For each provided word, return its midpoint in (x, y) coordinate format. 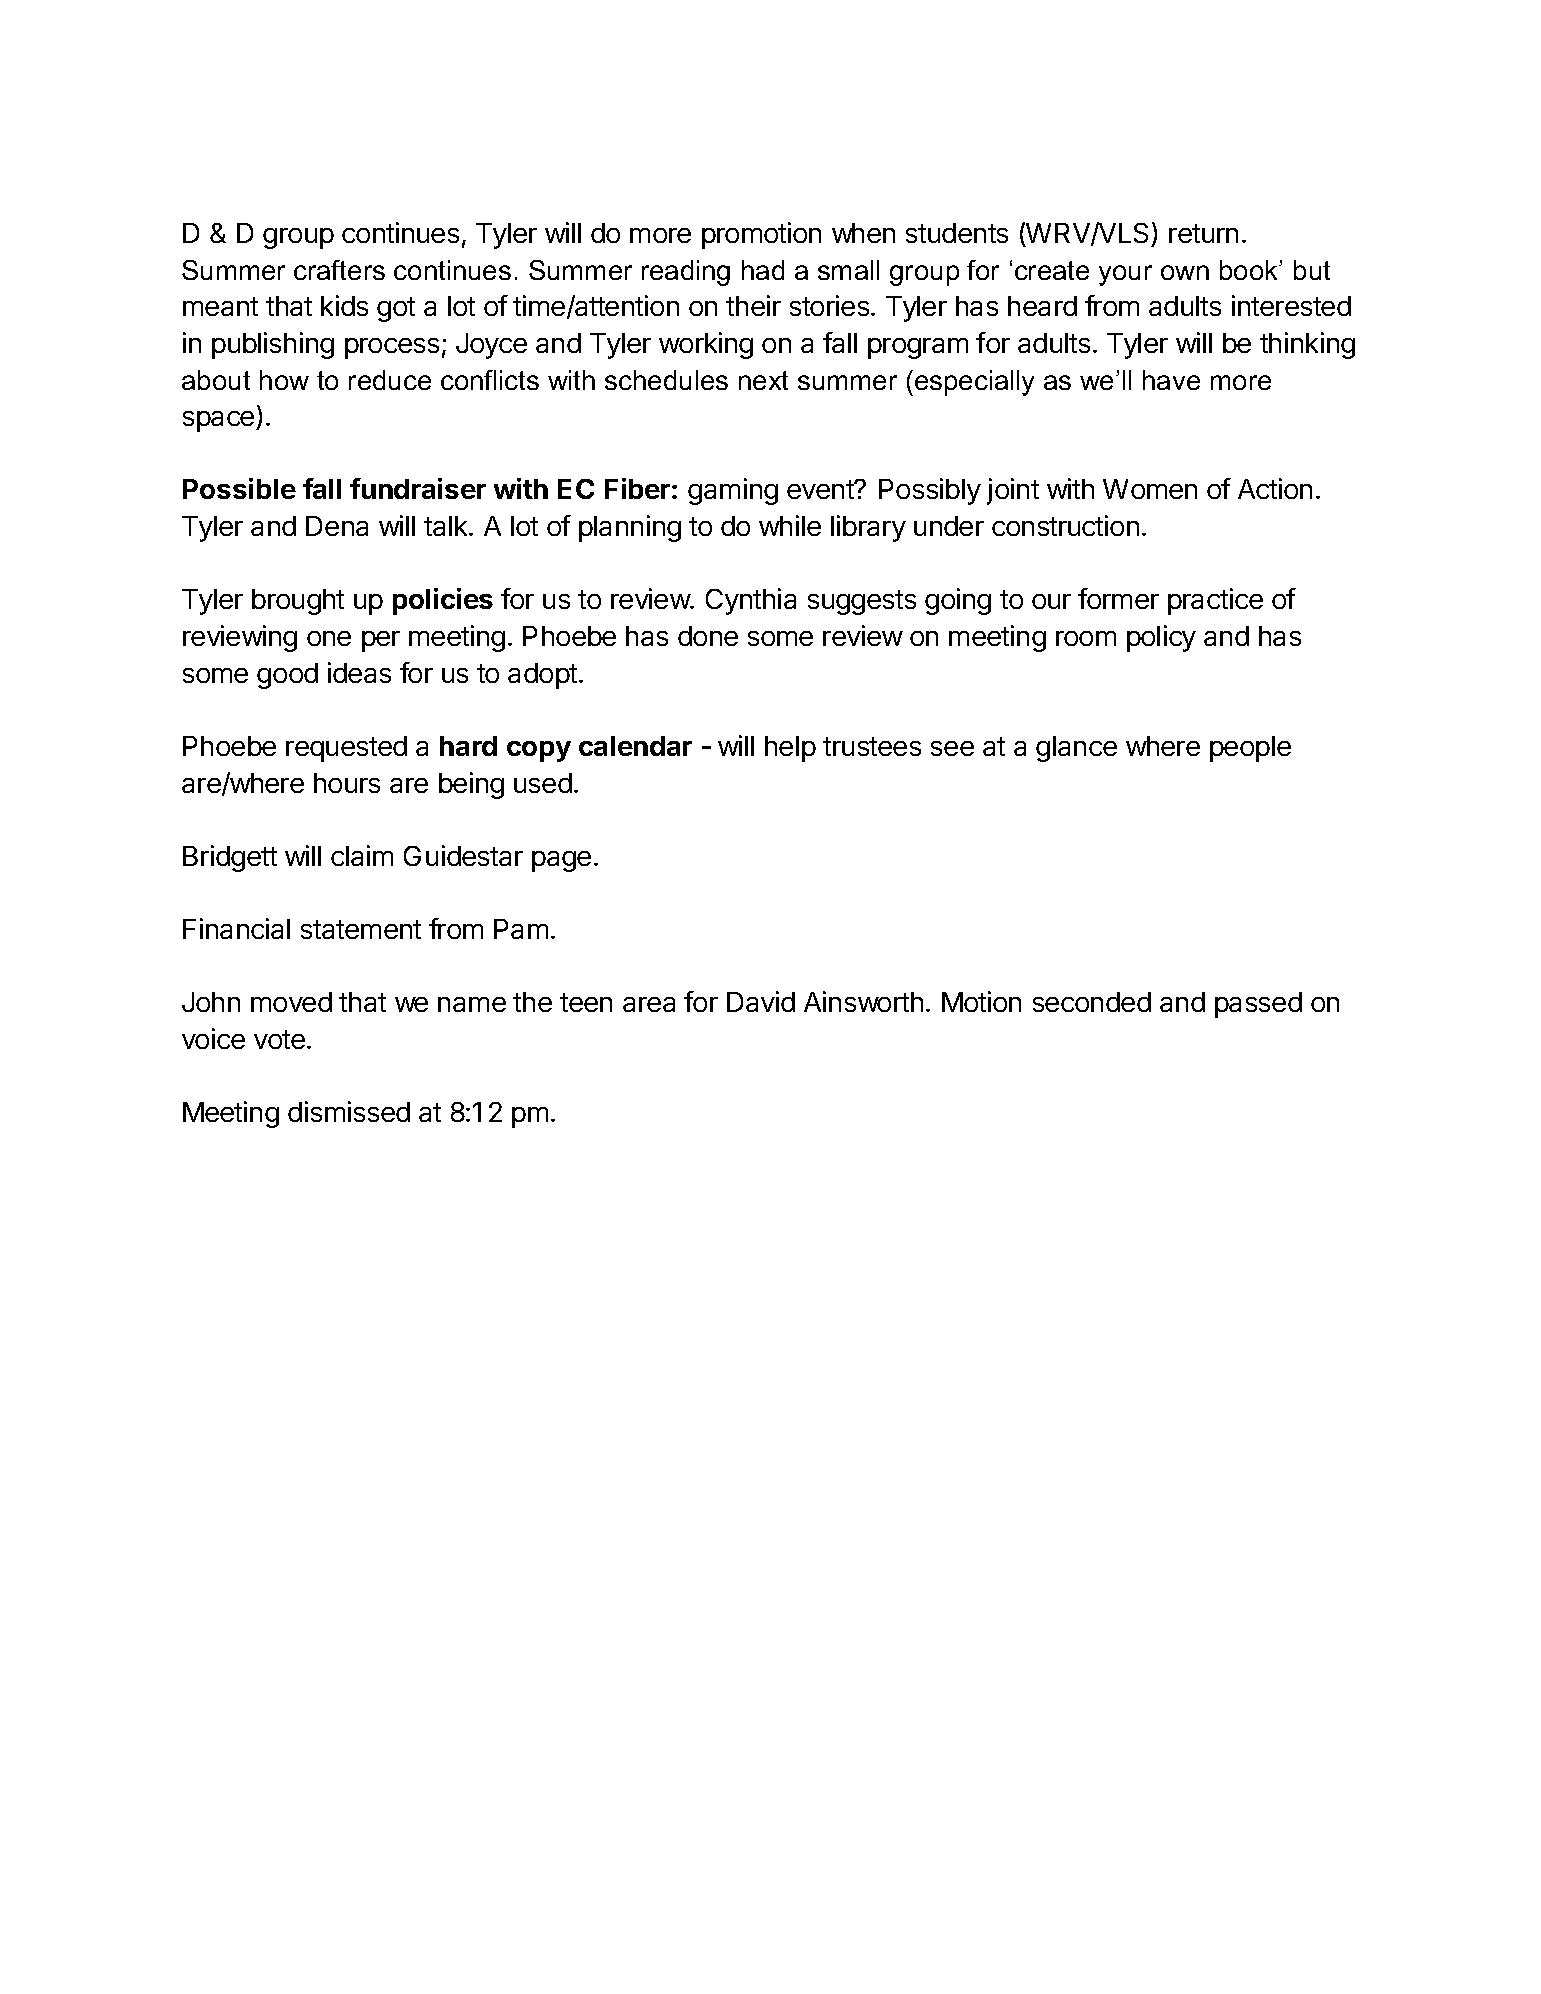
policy (1161, 638)
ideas (359, 672)
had (763, 270)
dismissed (349, 1111)
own (1185, 272)
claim (362, 855)
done (708, 636)
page (561, 861)
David (761, 1001)
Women (1150, 489)
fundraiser (418, 488)
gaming (733, 491)
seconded (1092, 1002)
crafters (339, 270)
